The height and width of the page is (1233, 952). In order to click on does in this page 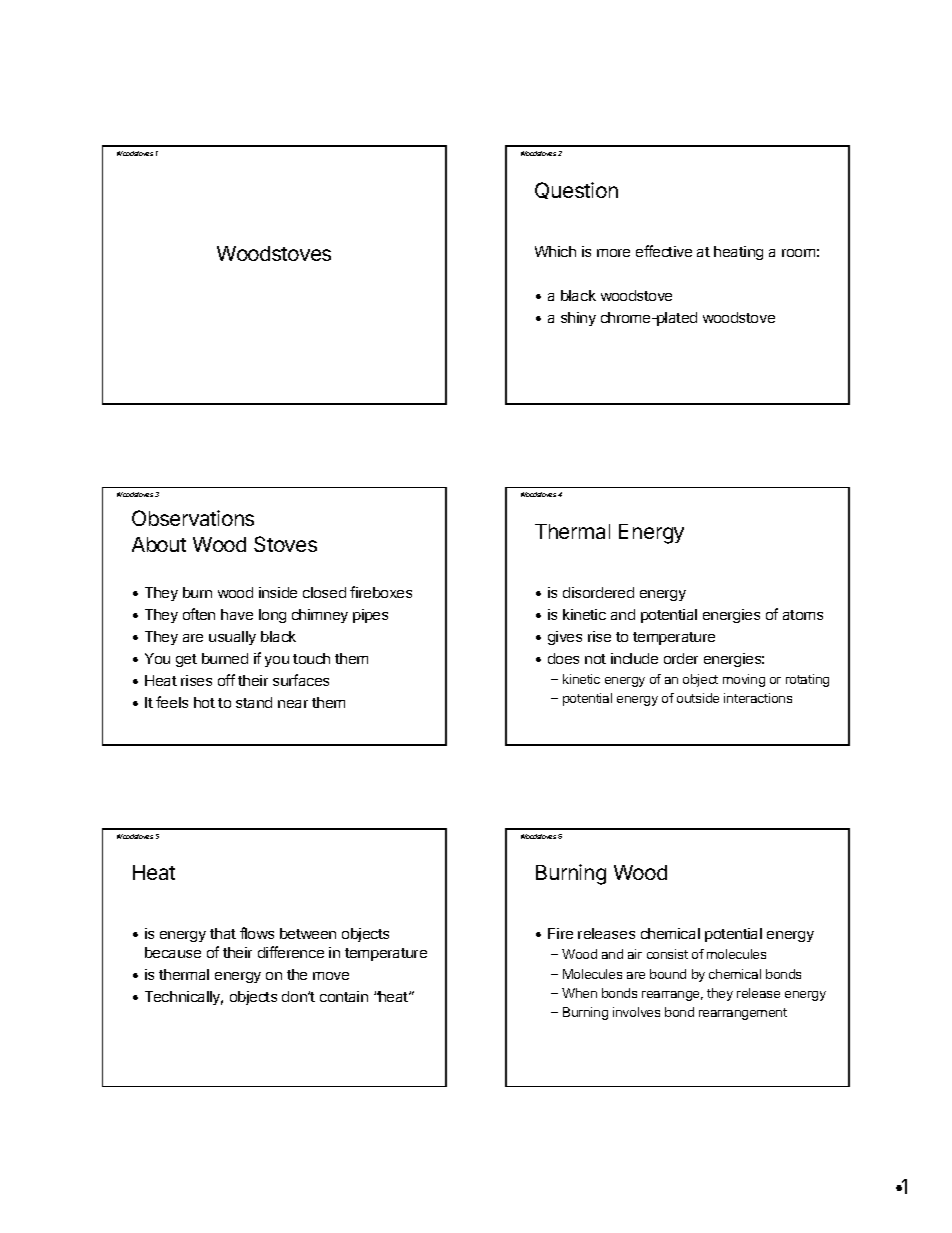, I will do `click(563, 658)`.
